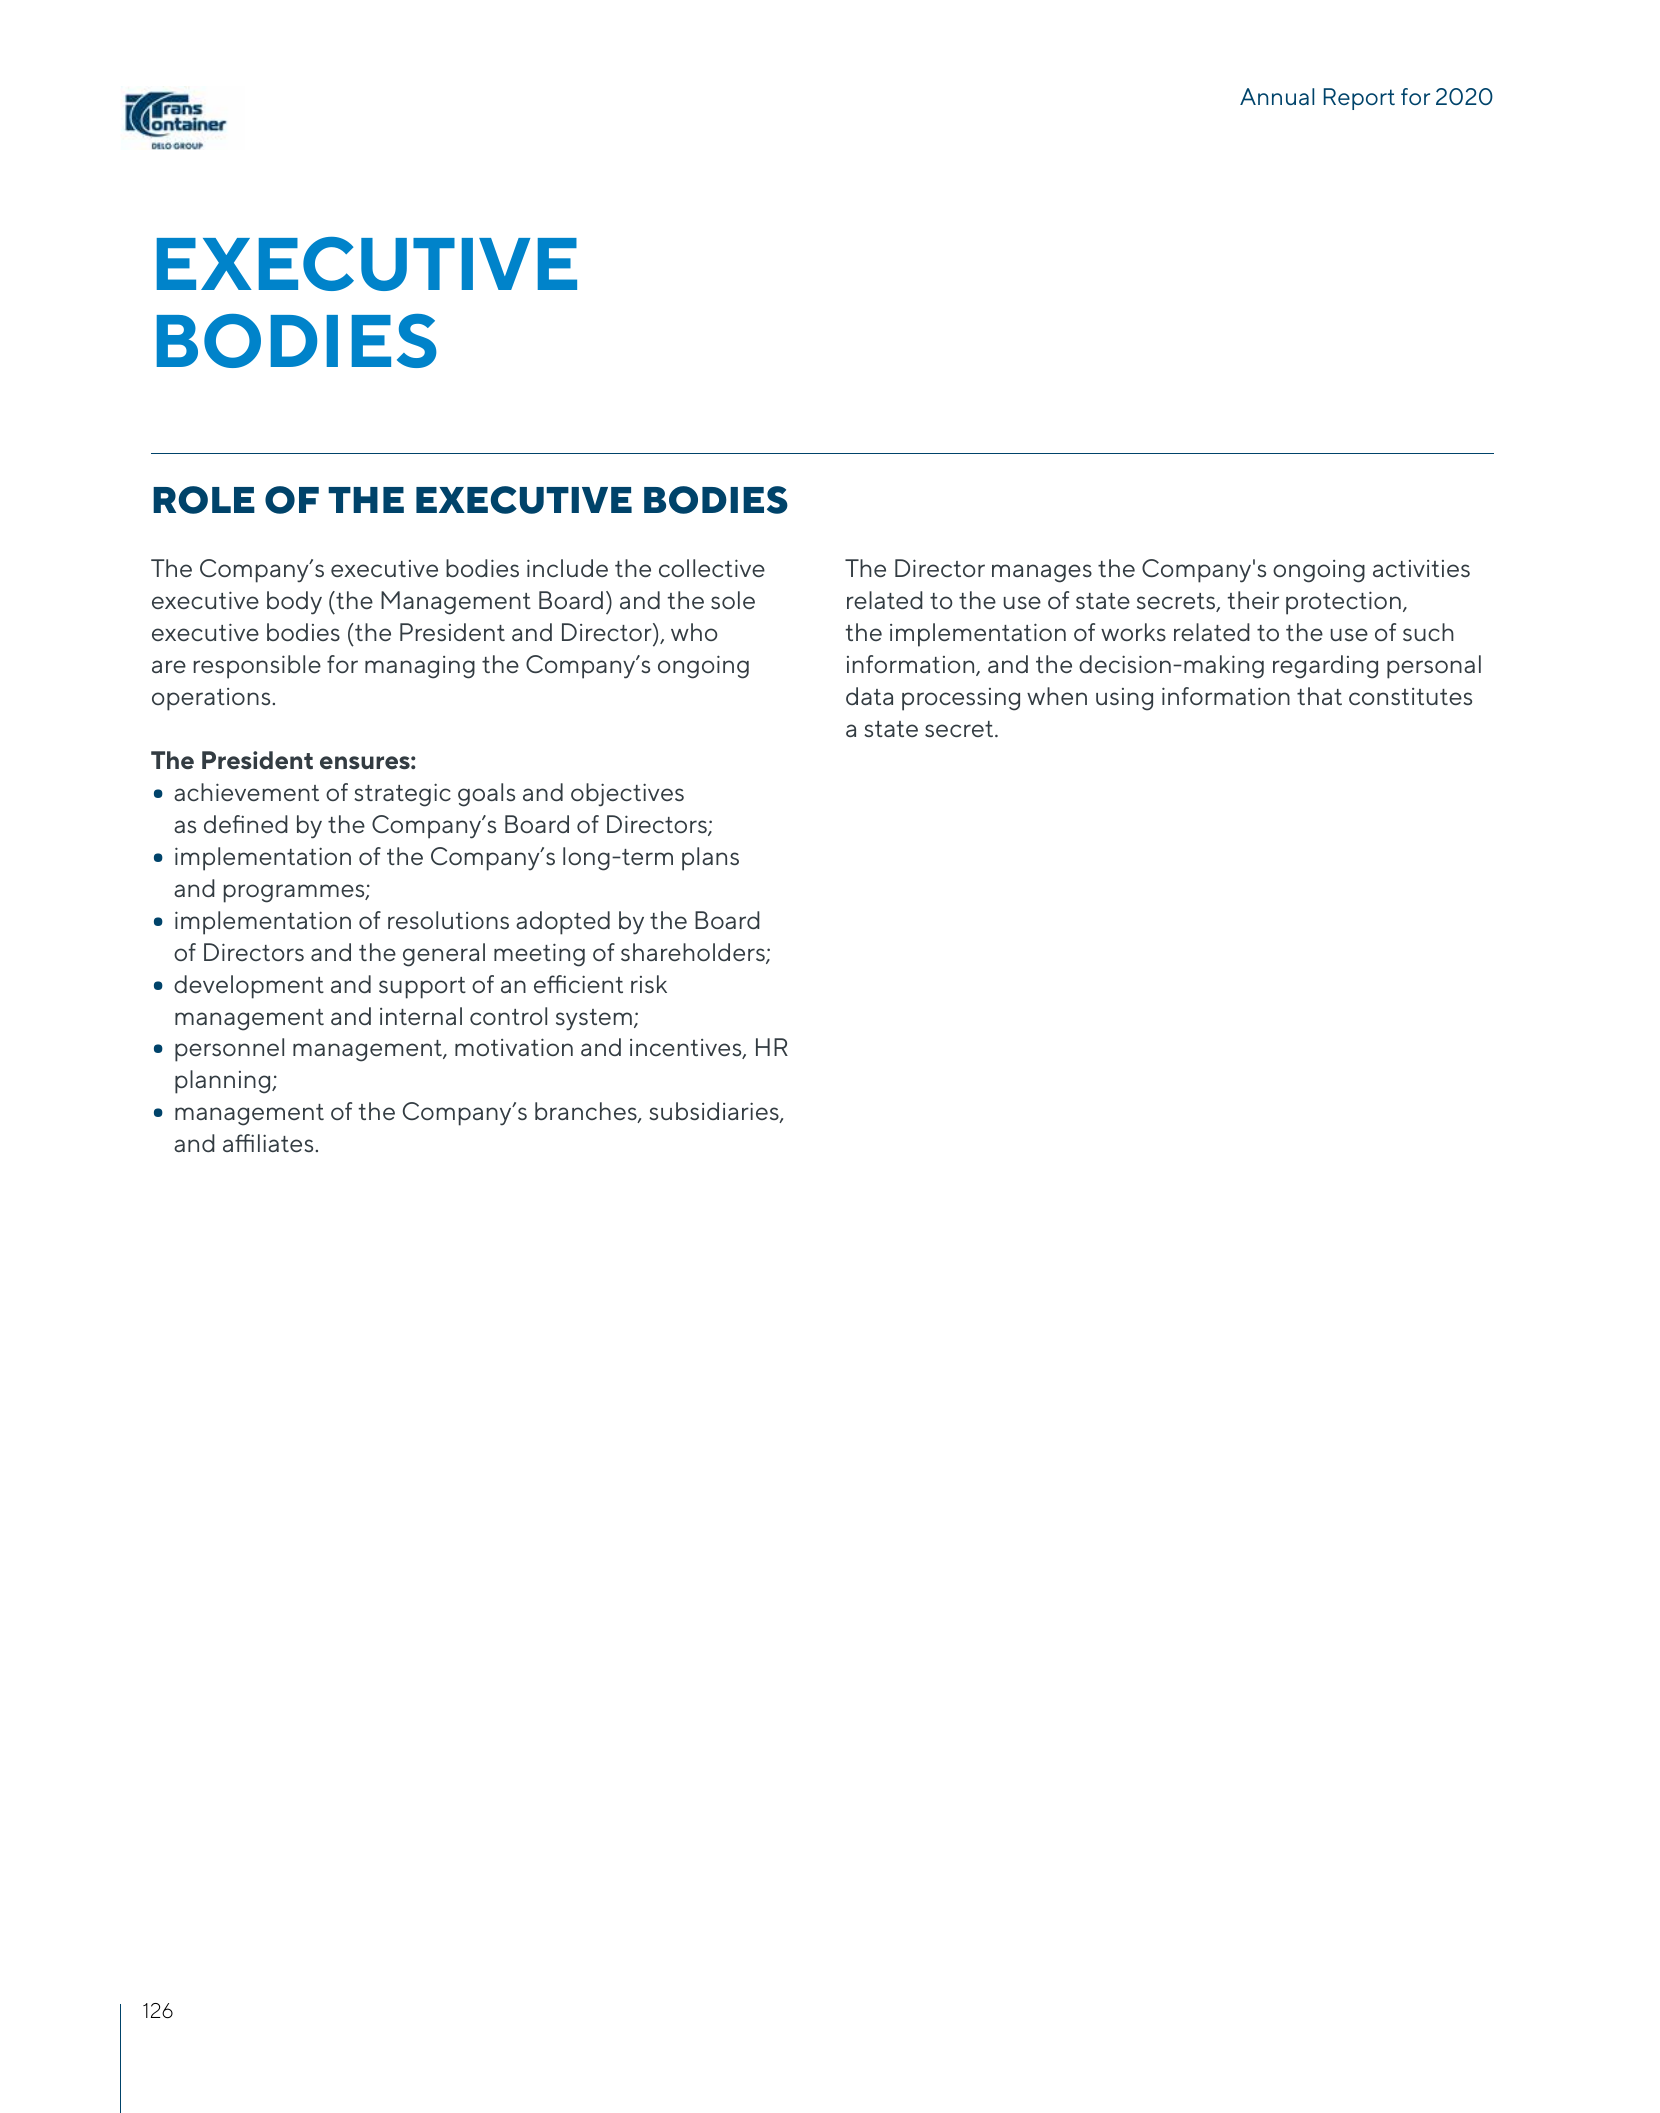 The height and width of the screenshot is (2113, 1660). What do you see at coordinates (268, 1143) in the screenshot?
I see `affiliates` at bounding box center [268, 1143].
